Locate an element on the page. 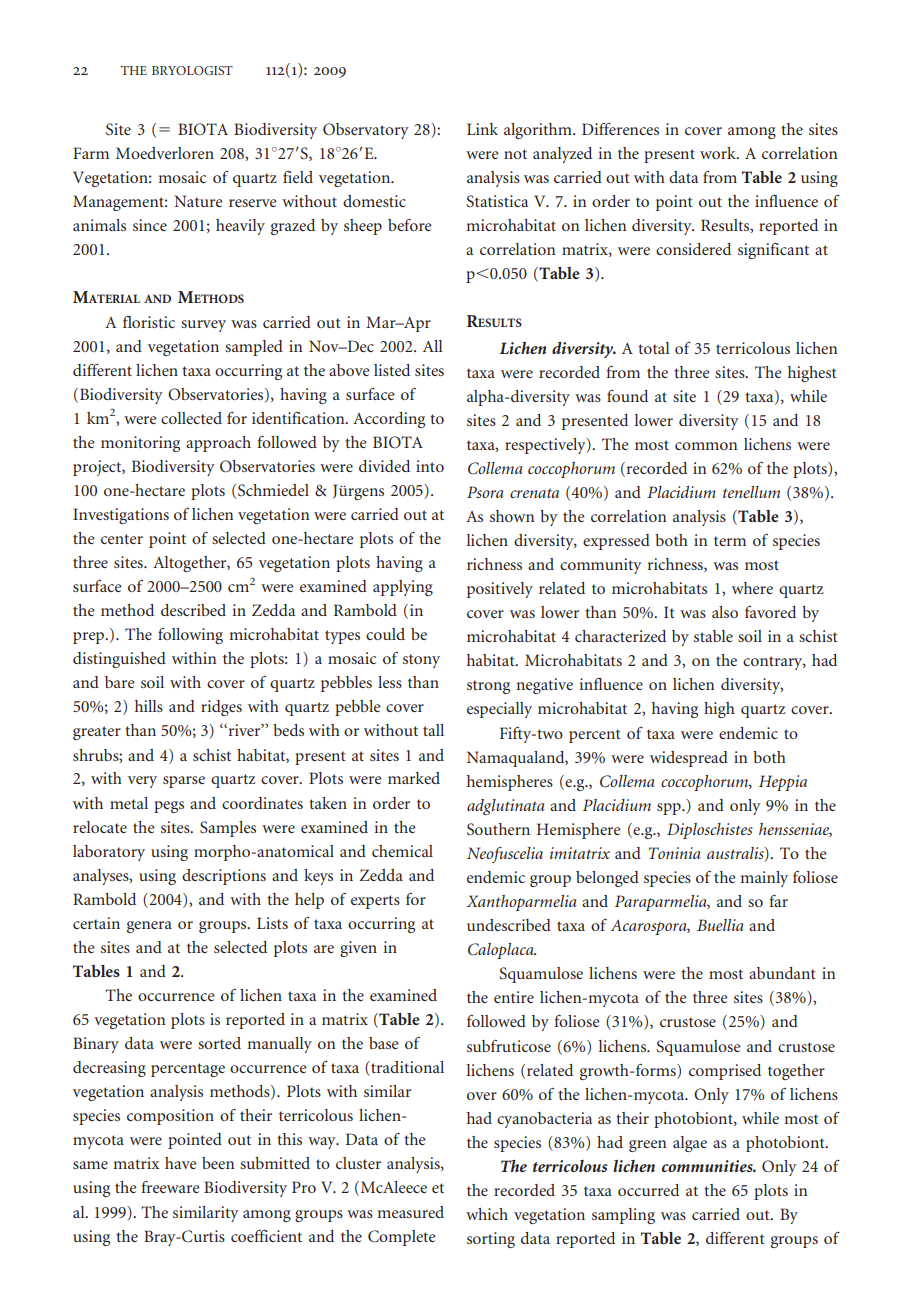 The width and height of the image is (905, 1316). Link is located at coordinates (482, 129).
